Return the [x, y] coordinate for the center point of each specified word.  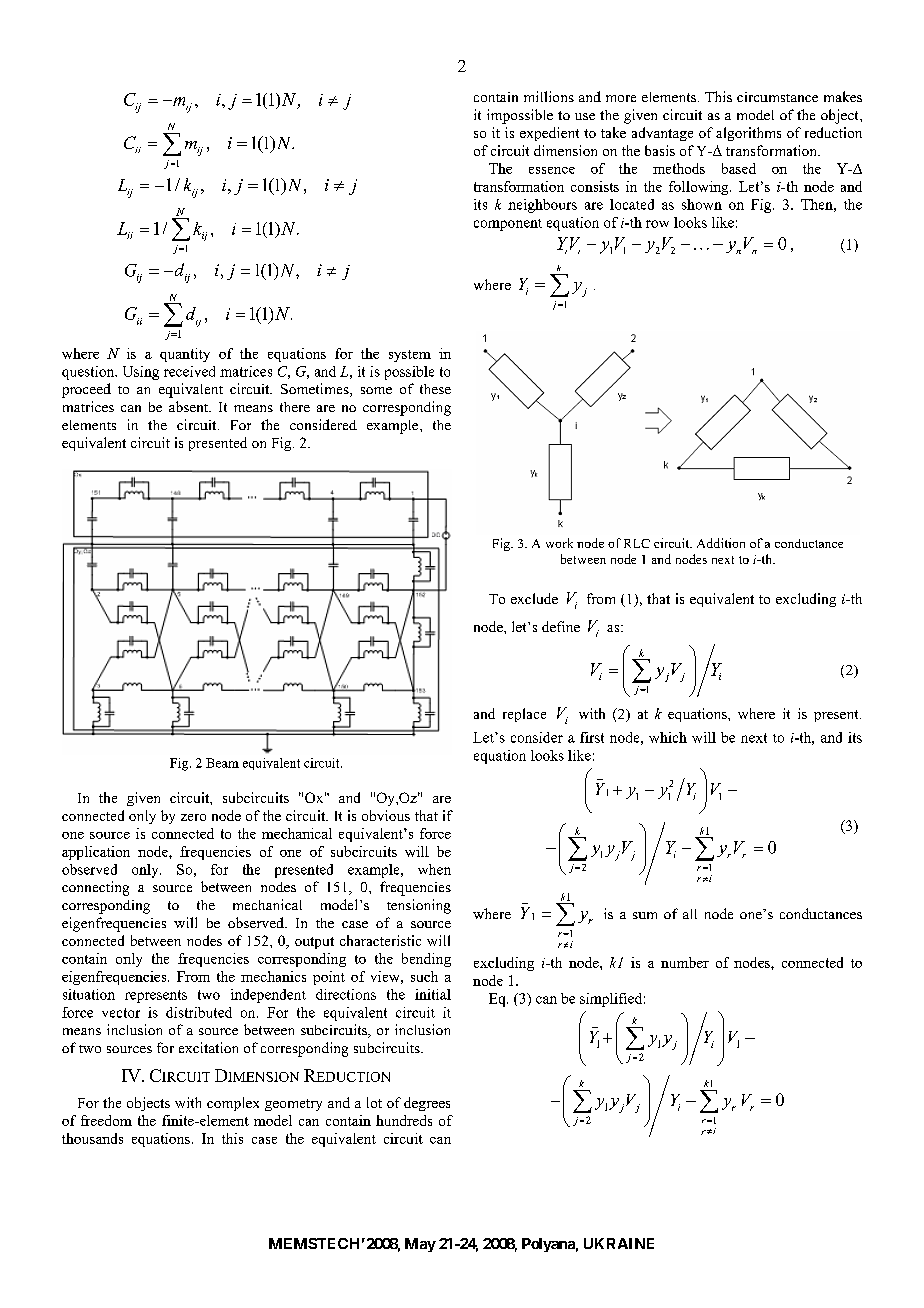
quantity [185, 355]
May [420, 1245]
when [434, 869]
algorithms [748, 134]
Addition [721, 543]
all [690, 914]
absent [190, 406]
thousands [92, 1138]
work [559, 543]
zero [193, 817]
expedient [549, 134]
